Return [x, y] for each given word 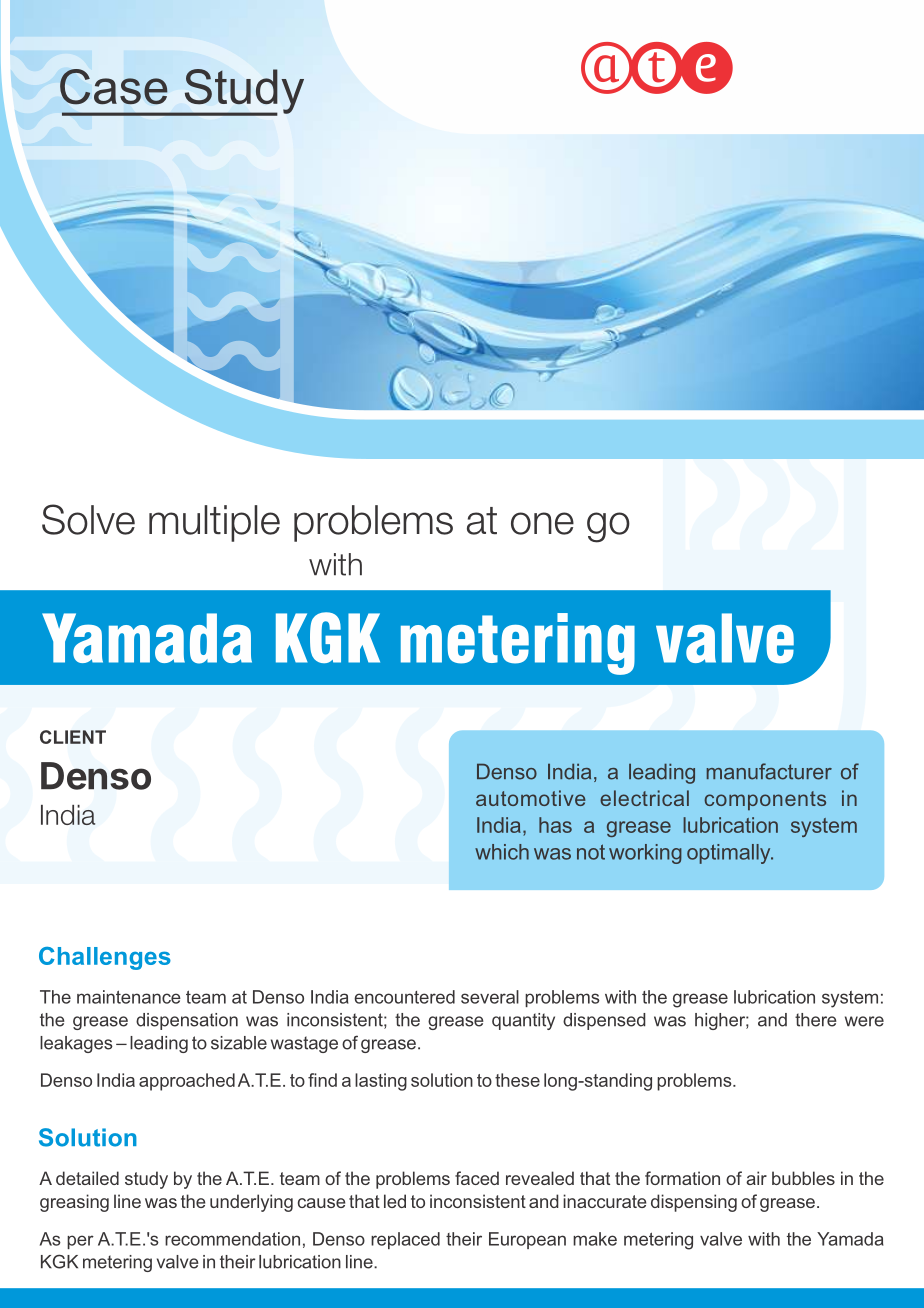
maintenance [129, 997]
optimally [730, 854]
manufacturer [769, 771]
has [555, 825]
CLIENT [73, 737]
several [490, 997]
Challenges [105, 958]
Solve [88, 519]
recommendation [232, 1239]
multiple [214, 523]
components [765, 801]
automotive [531, 798]
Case [114, 87]
